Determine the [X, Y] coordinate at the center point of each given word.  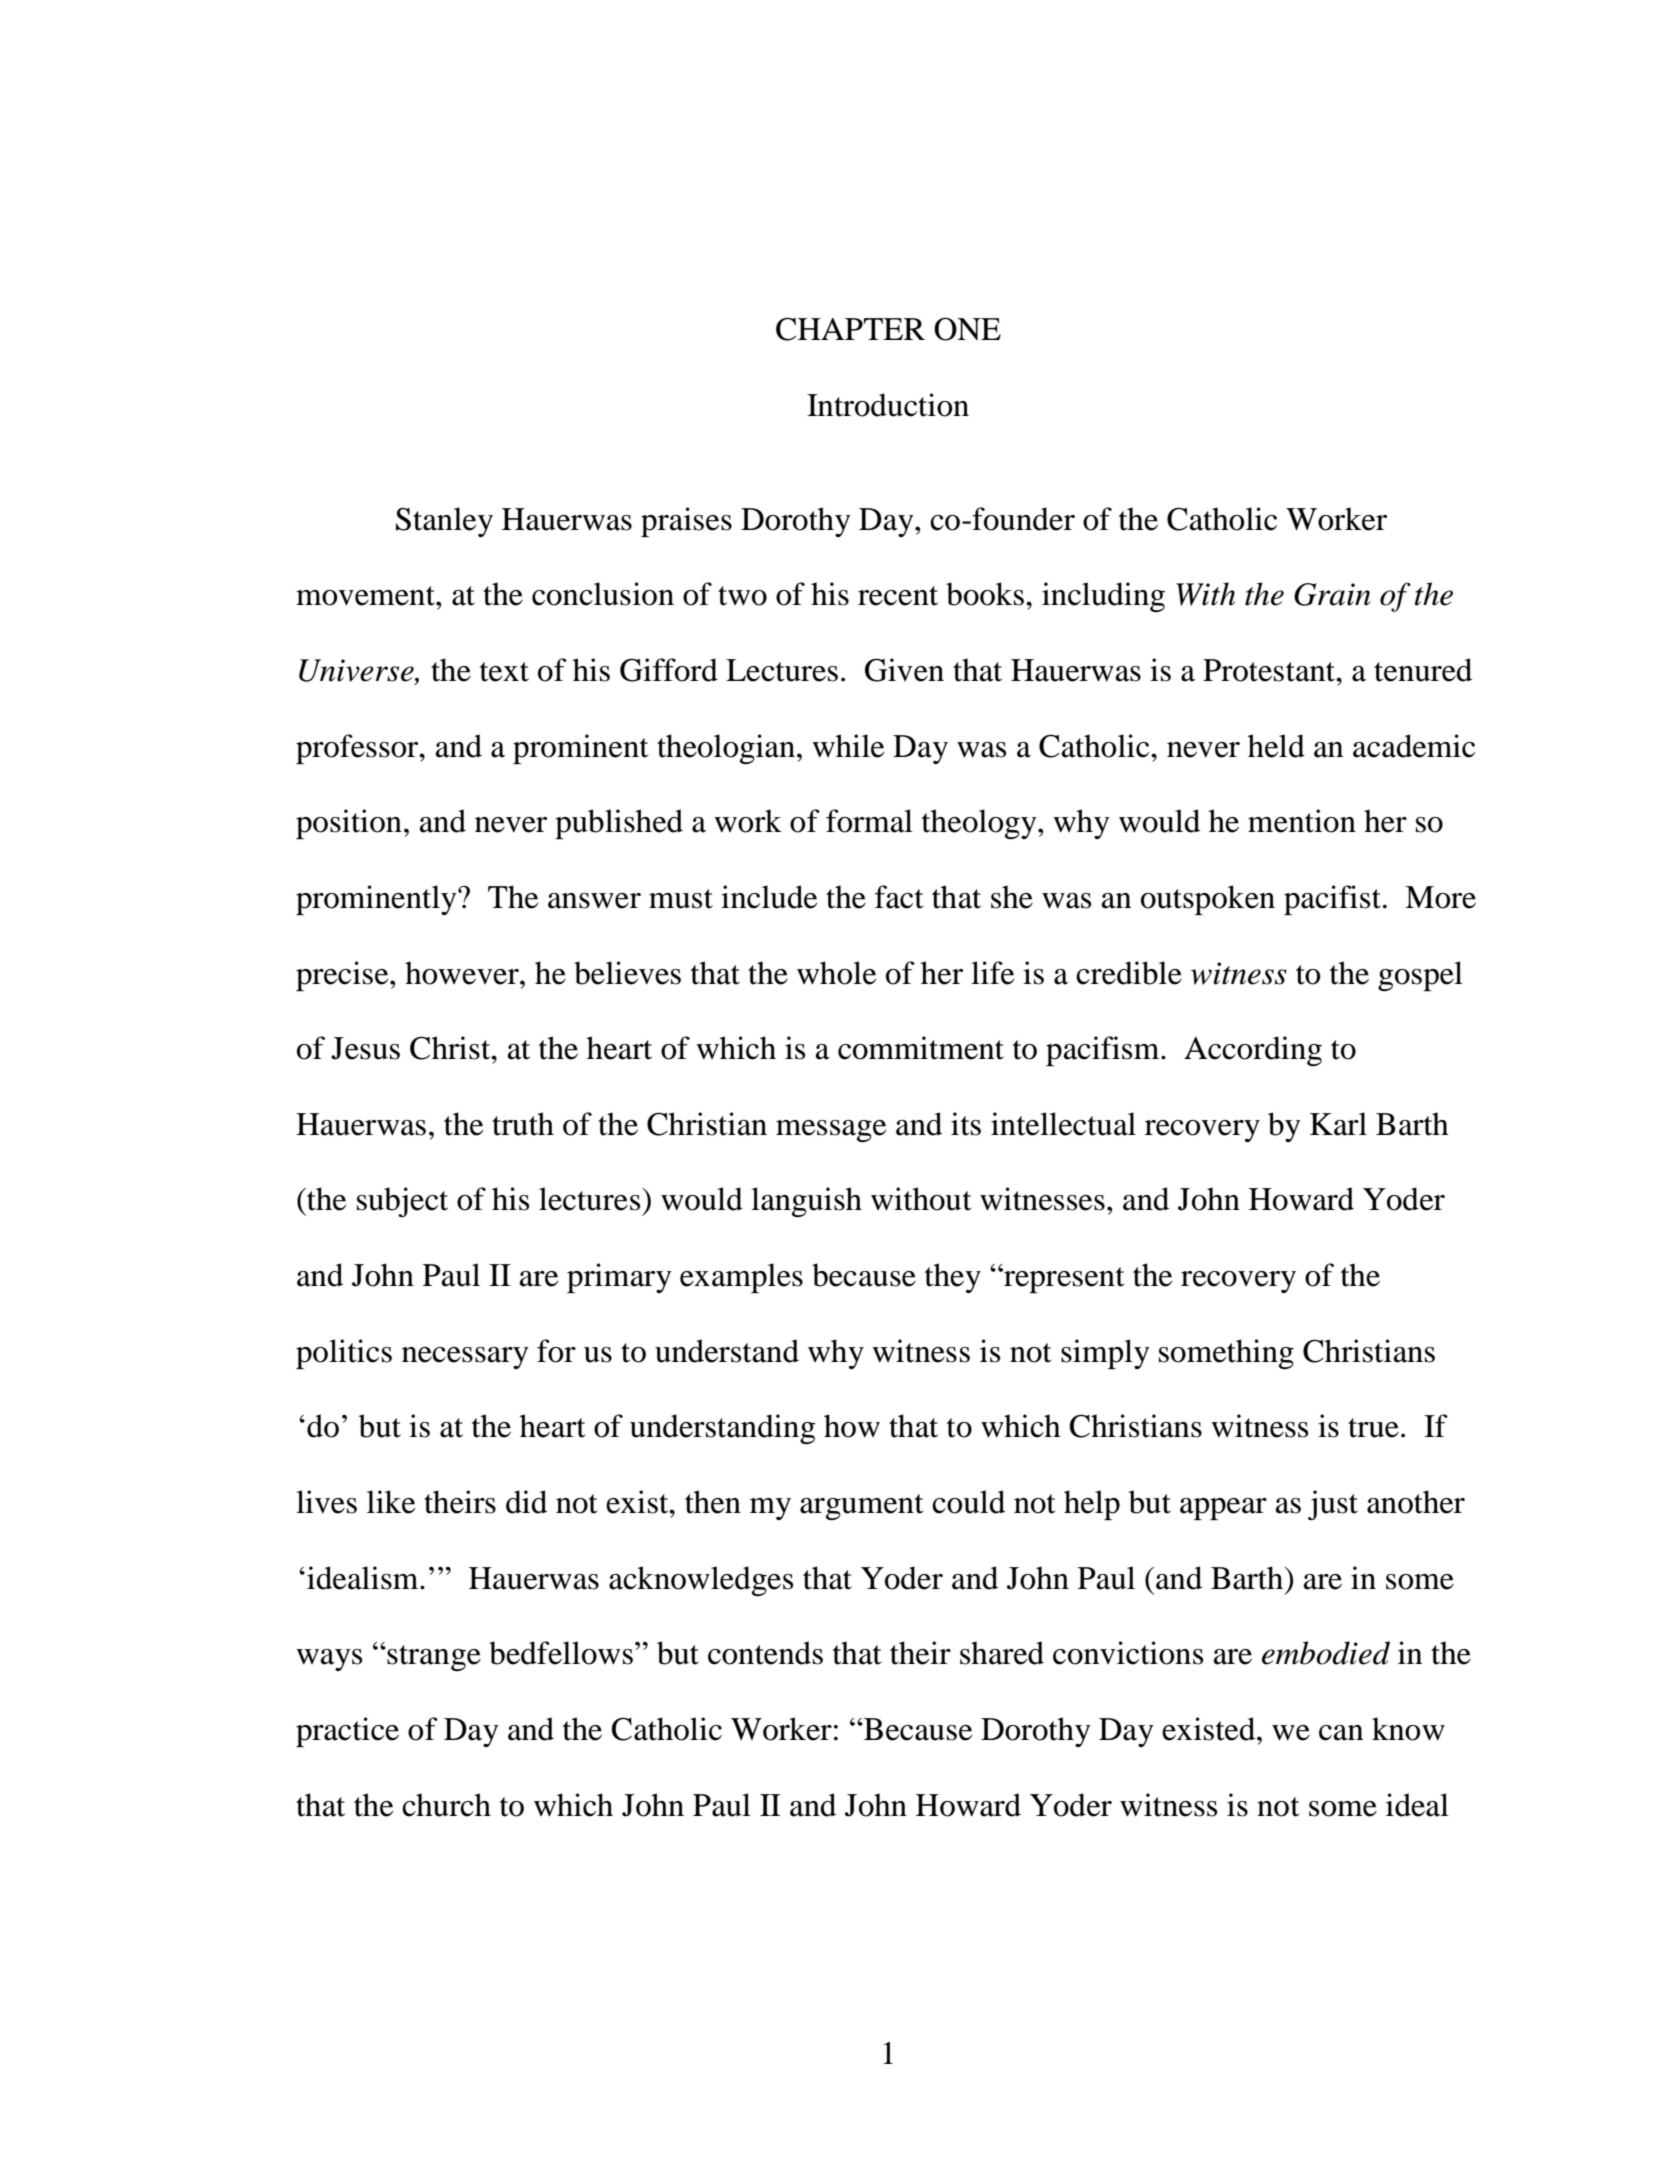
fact [899, 897]
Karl [1338, 1124]
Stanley [444, 522]
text [504, 672]
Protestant [1270, 670]
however [463, 973]
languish [806, 1202]
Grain [1332, 594]
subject [402, 1202]
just [1333, 1505]
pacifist [1332, 900]
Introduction [888, 405]
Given [904, 670]
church [446, 1805]
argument [861, 1507]
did [526, 1502]
